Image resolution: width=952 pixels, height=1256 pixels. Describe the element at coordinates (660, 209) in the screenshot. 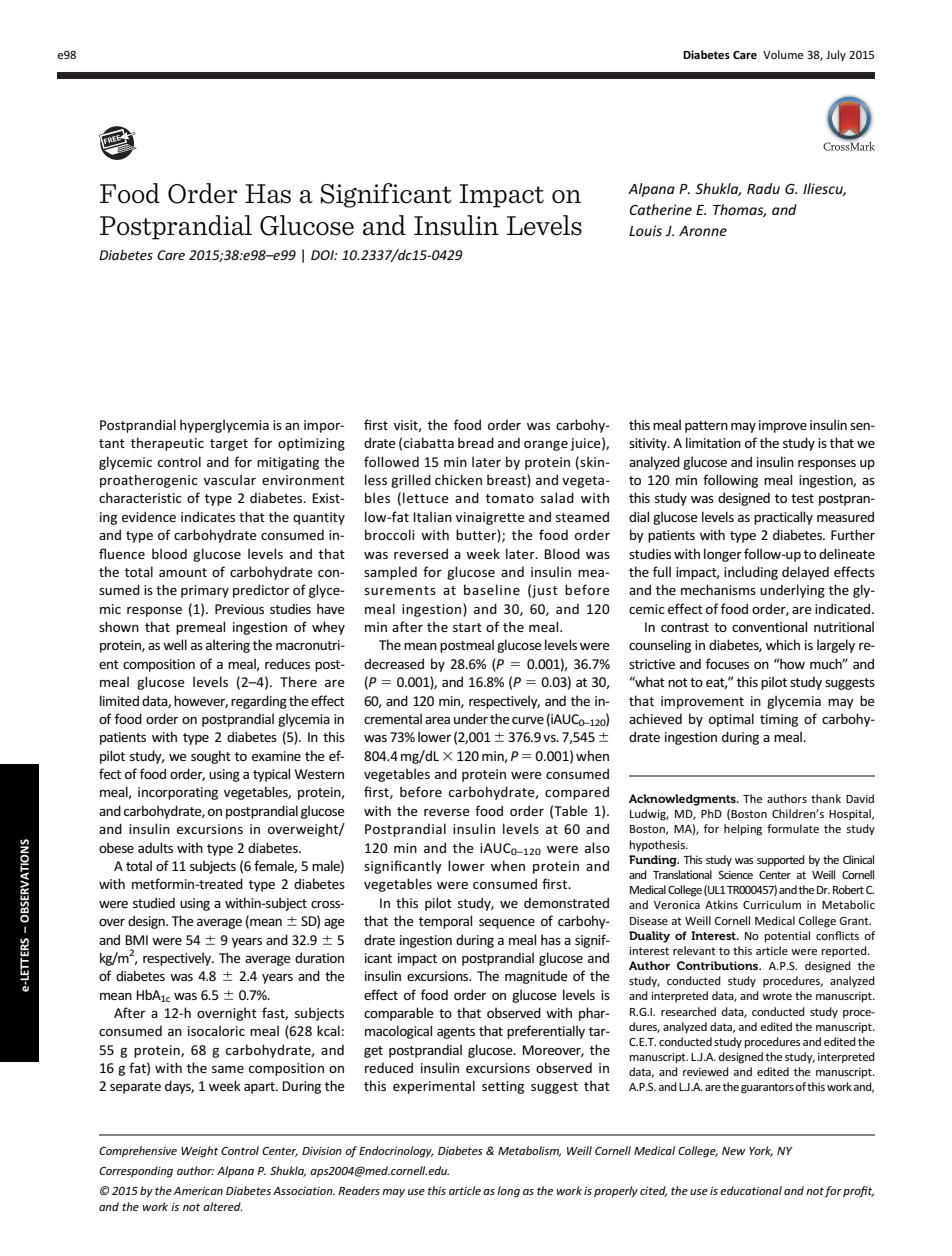

I see `Catherine` at that location.
